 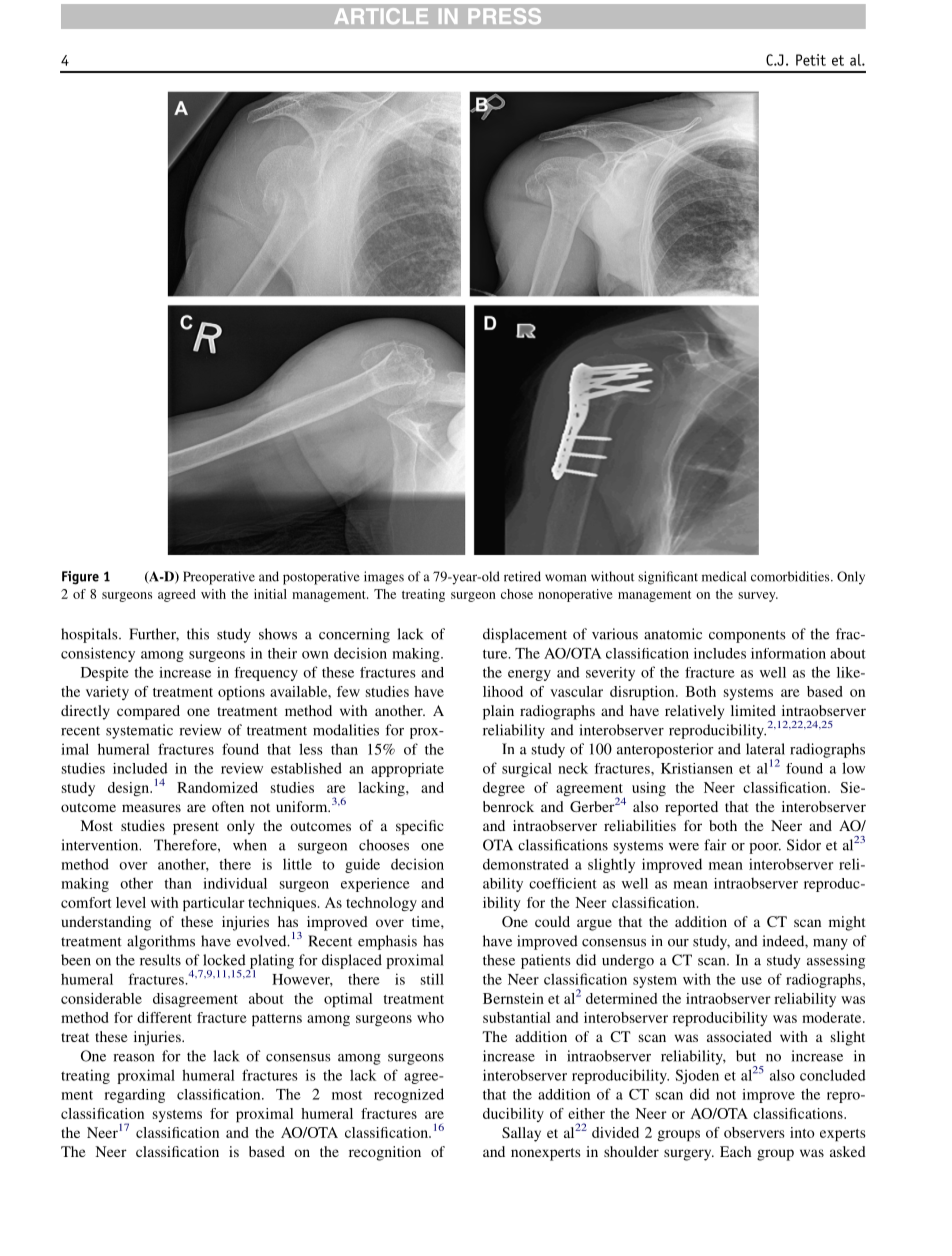 What do you see at coordinates (791, 576) in the screenshot?
I see `comorbidities` at bounding box center [791, 576].
